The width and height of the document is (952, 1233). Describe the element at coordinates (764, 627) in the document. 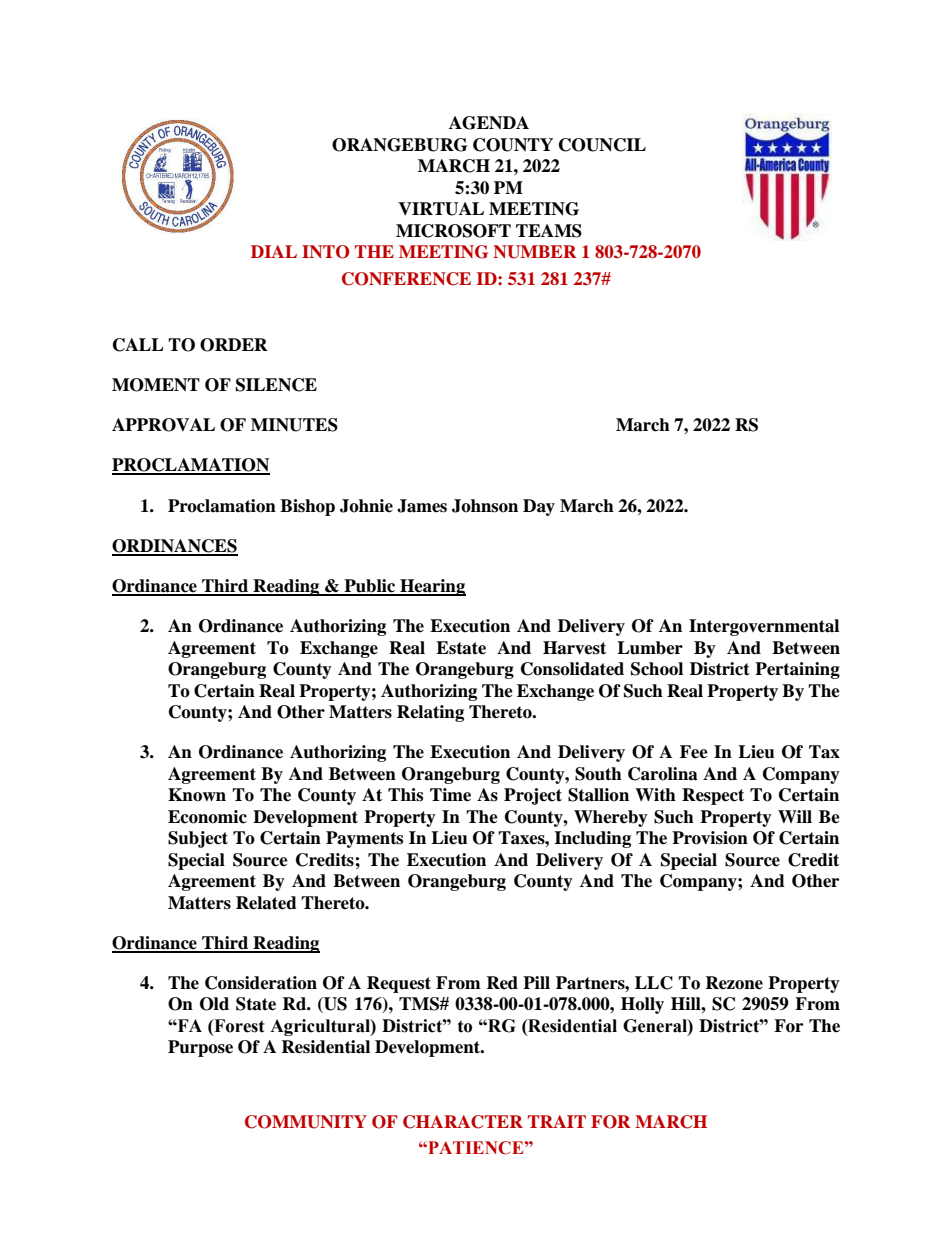

I see `Intergovernmental` at that location.
